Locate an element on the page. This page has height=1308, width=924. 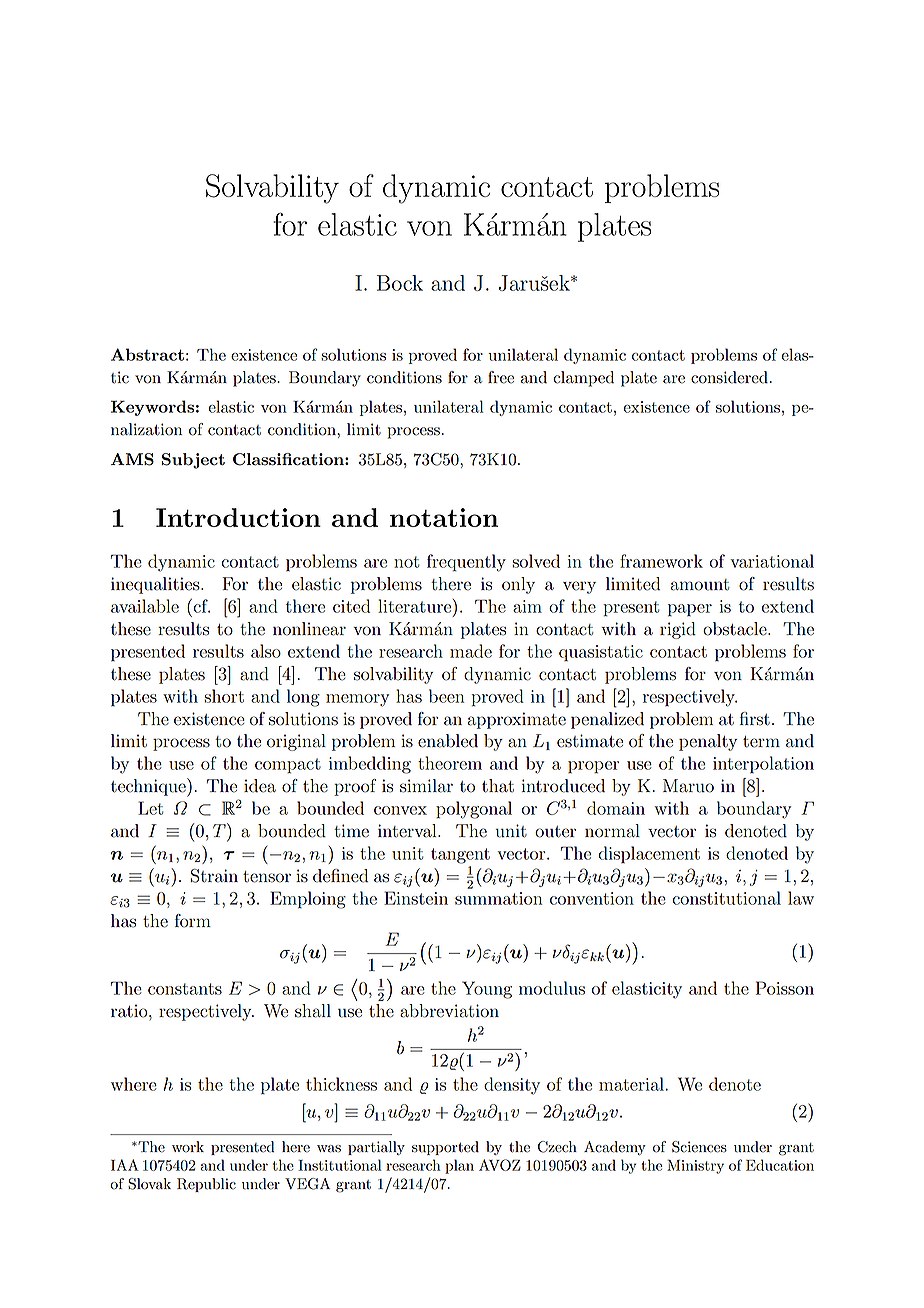
considered is located at coordinates (729, 377).
